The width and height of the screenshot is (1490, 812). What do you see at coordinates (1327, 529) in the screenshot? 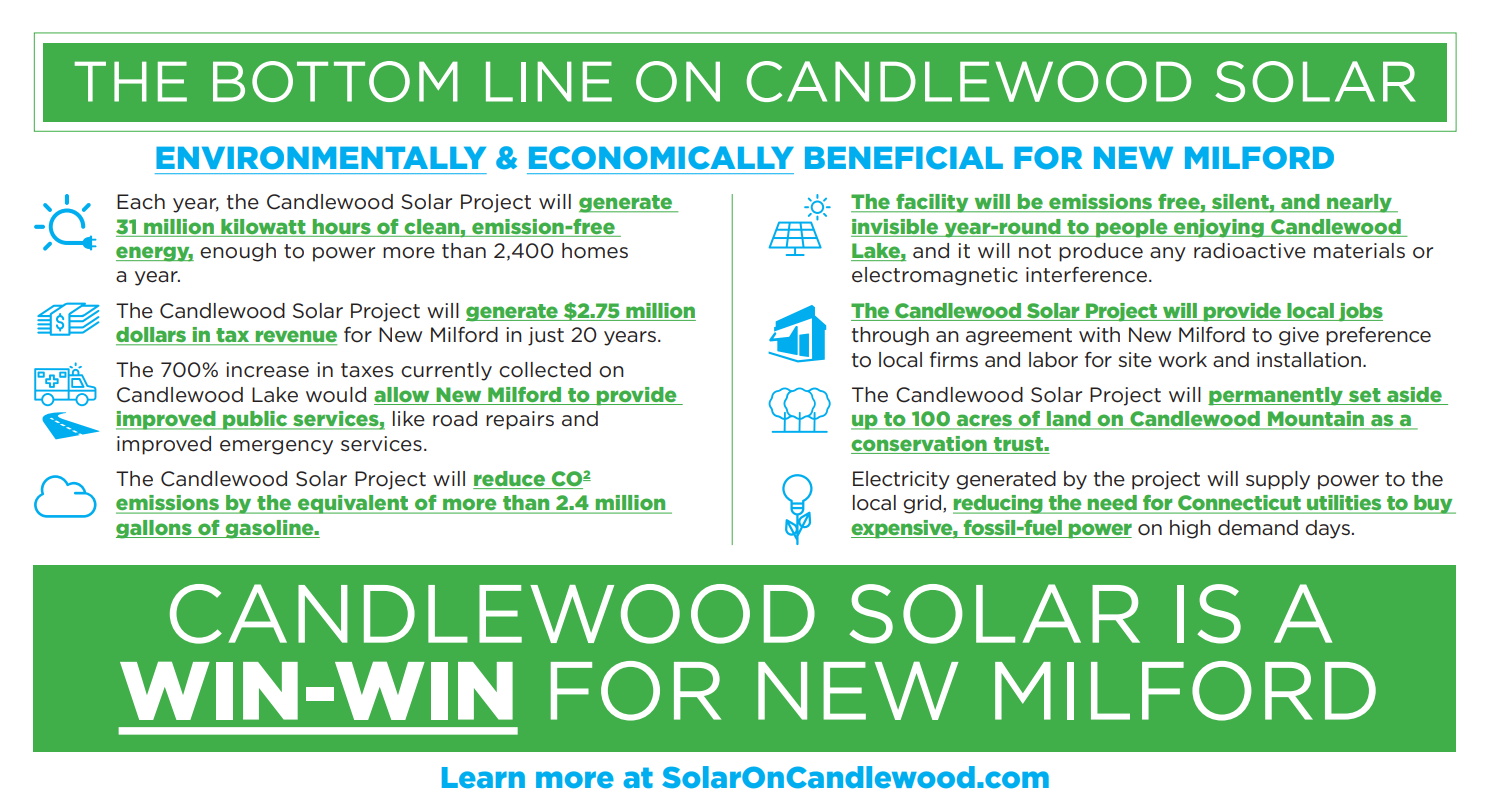
I see `days` at bounding box center [1327, 529].
